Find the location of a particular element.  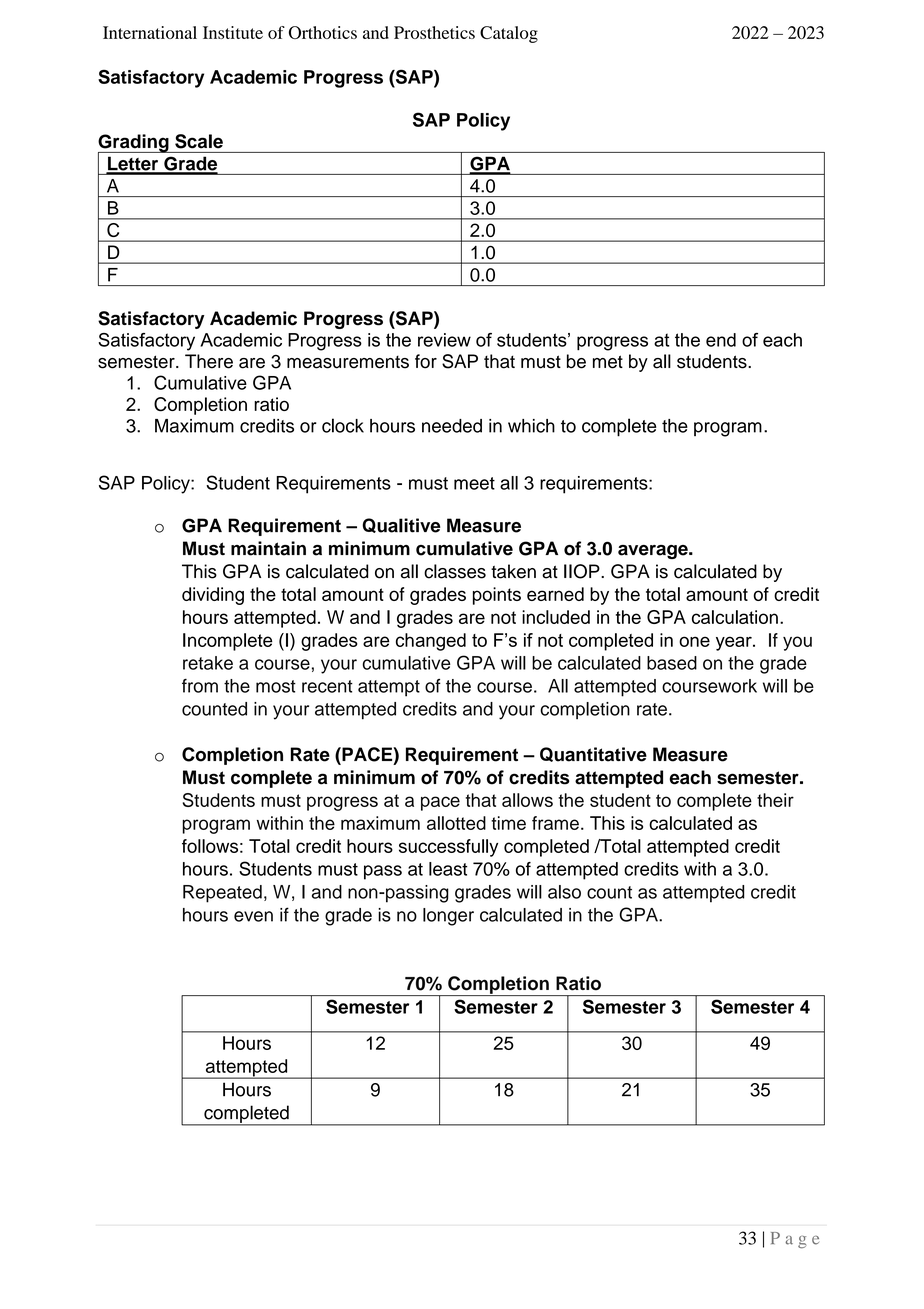

Prosthetics is located at coordinates (434, 32).
